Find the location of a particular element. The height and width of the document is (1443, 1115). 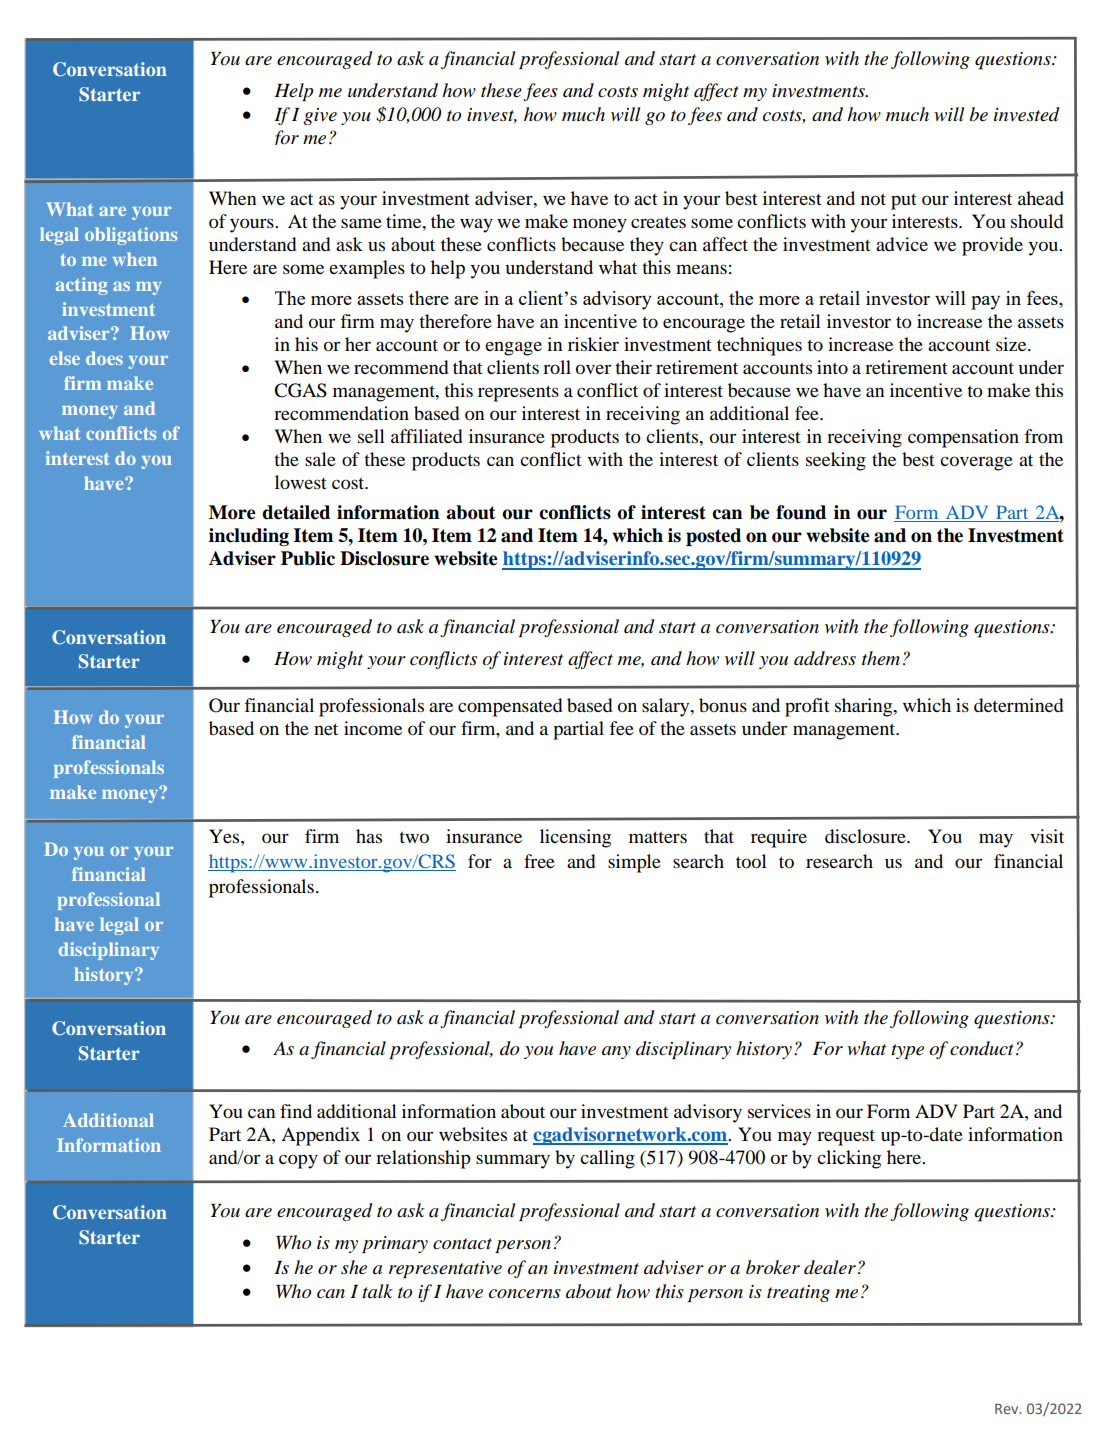

find is located at coordinates (296, 1111).
